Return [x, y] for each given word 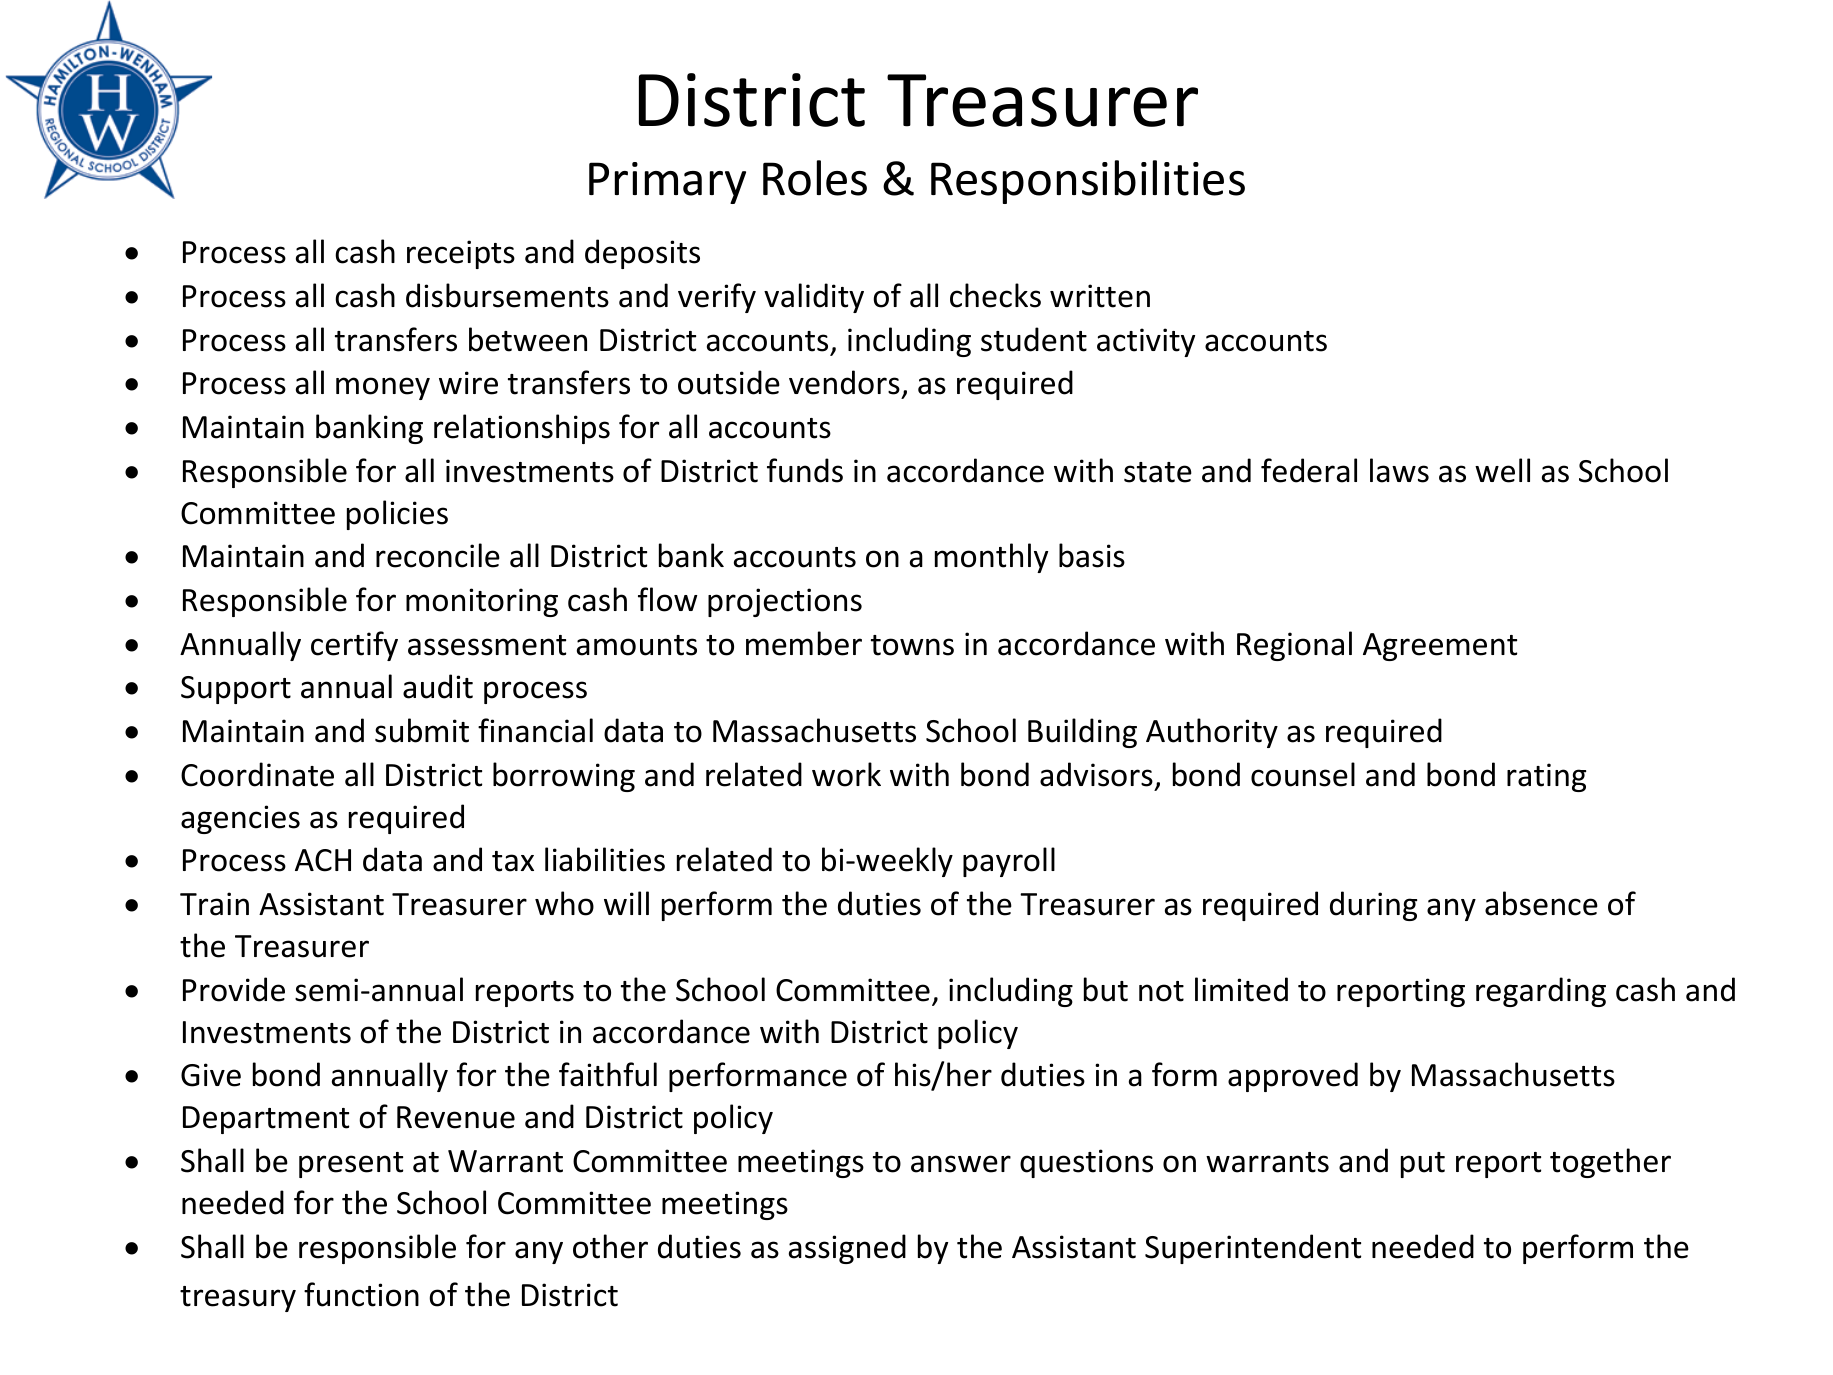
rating [1546, 777]
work [846, 774]
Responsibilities [1088, 182]
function [361, 1294]
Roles [815, 178]
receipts [461, 254]
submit [422, 730]
